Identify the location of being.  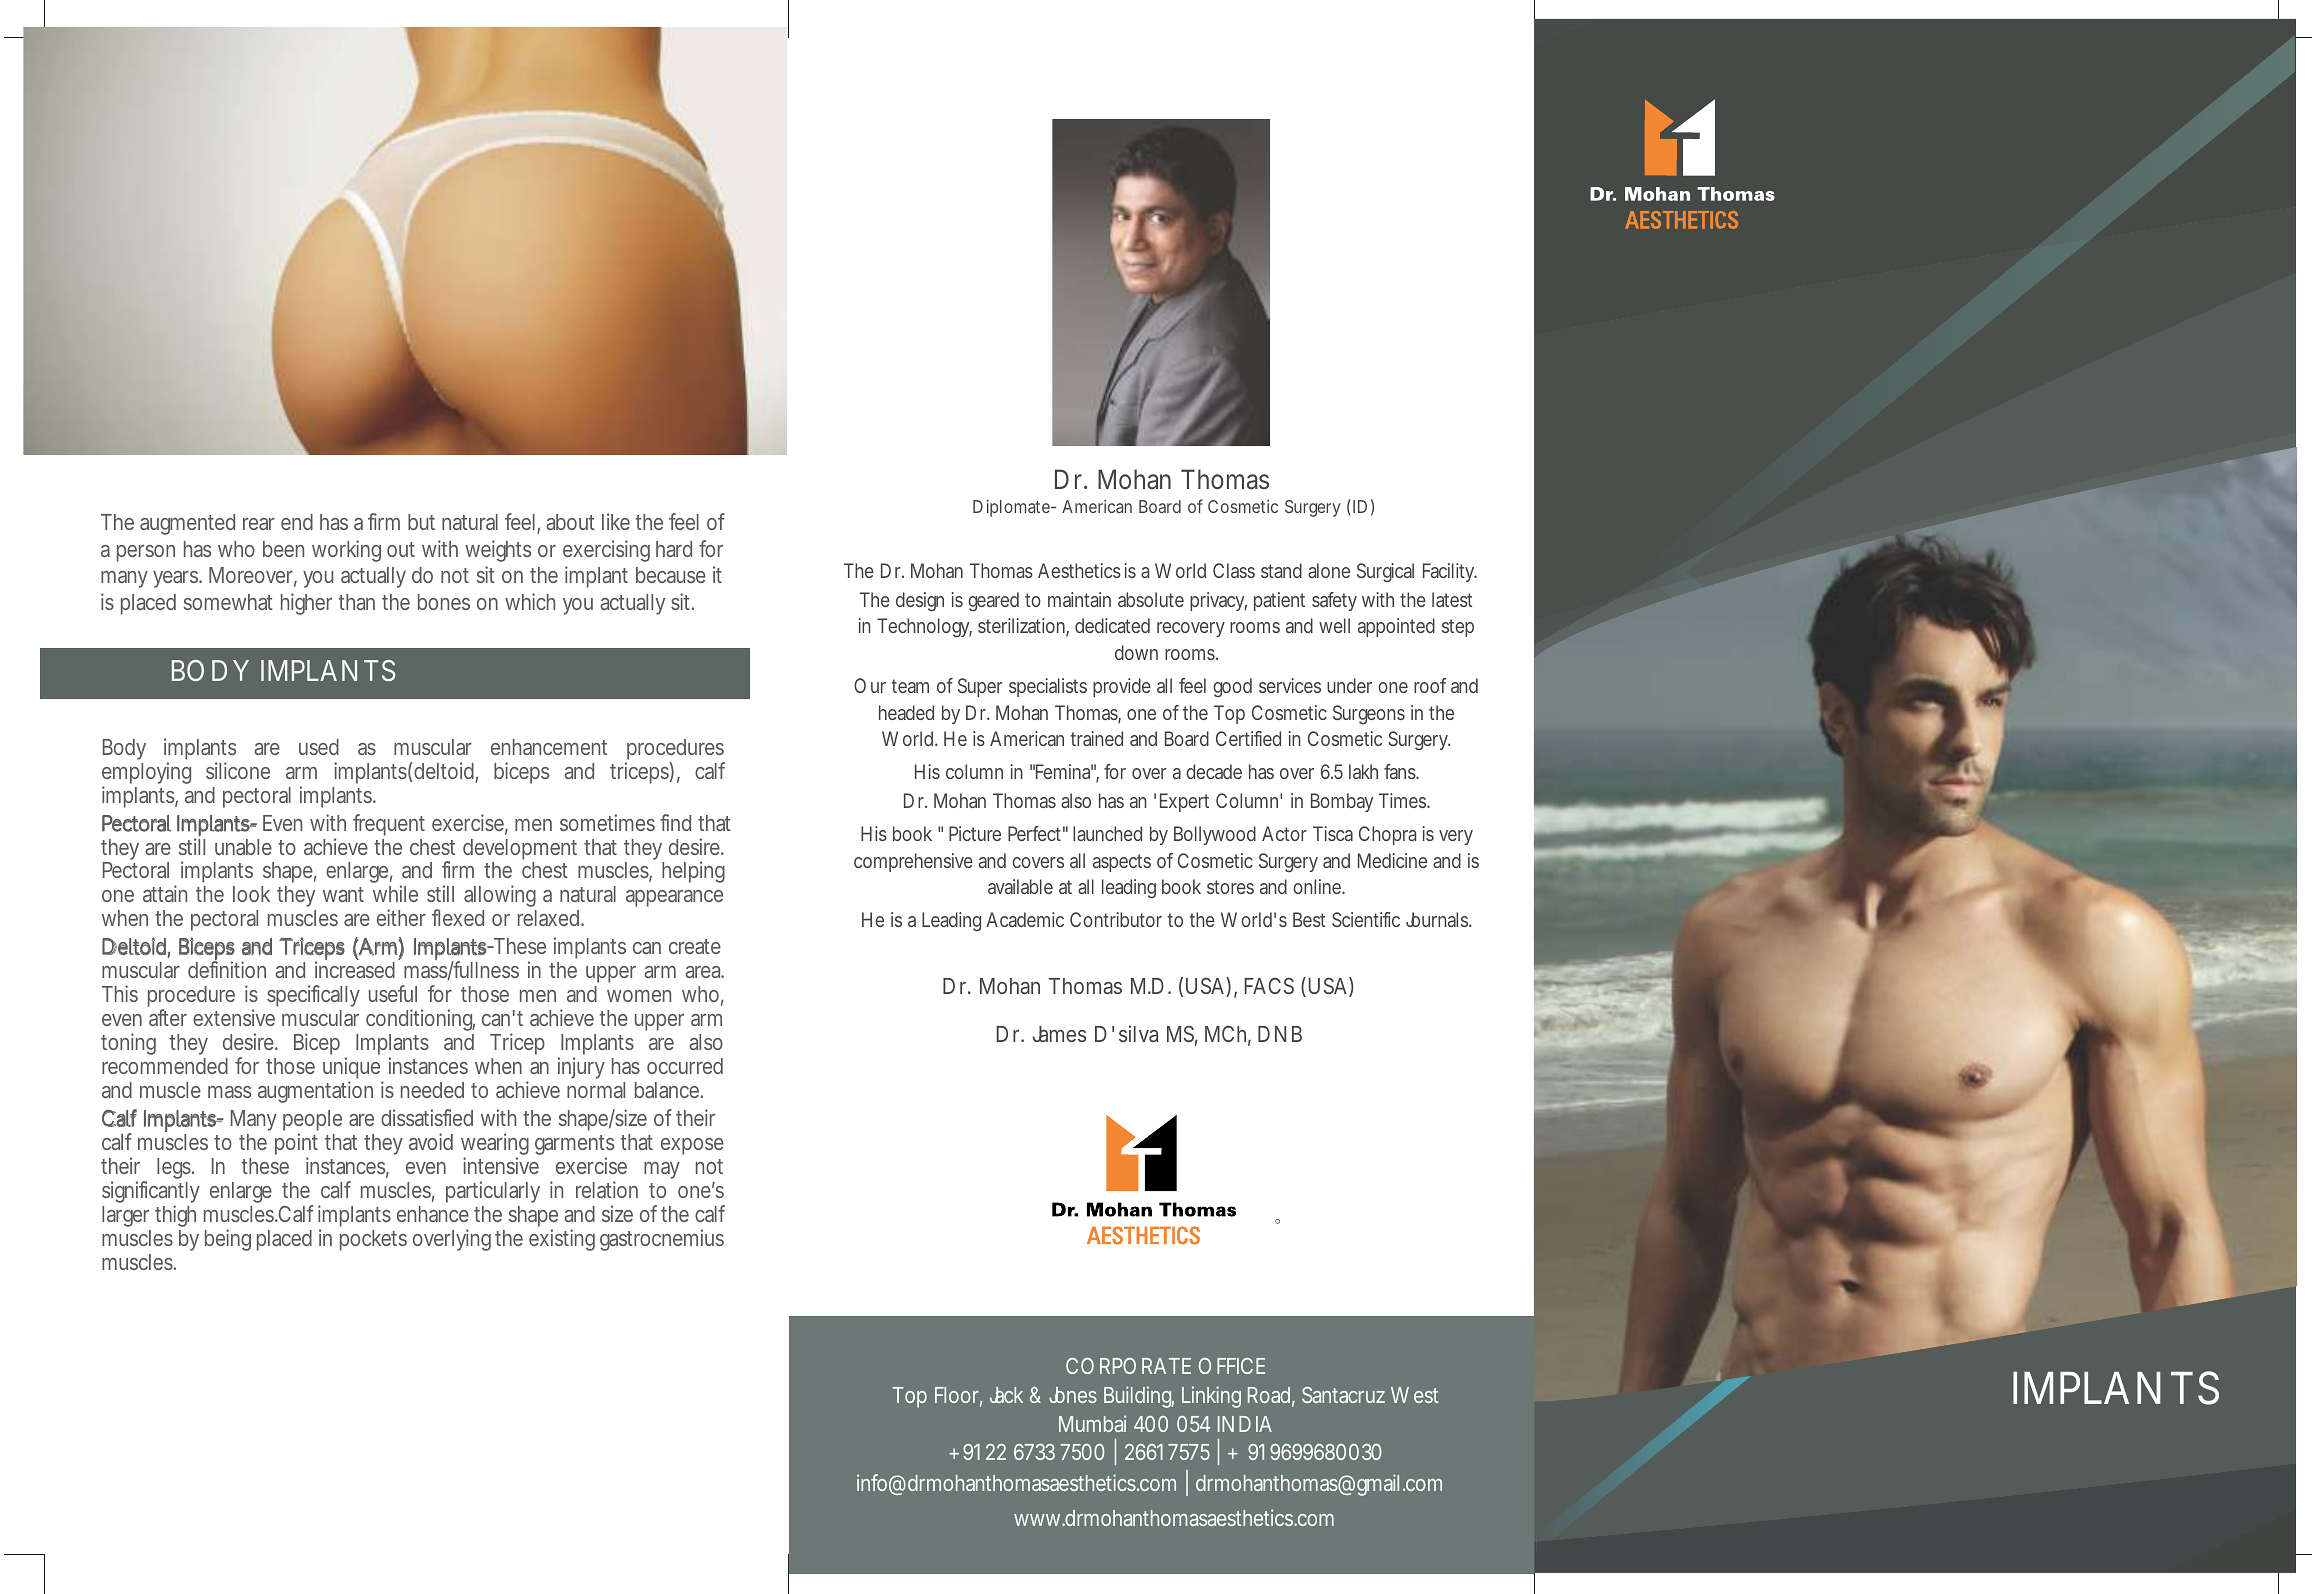
(228, 1240).
